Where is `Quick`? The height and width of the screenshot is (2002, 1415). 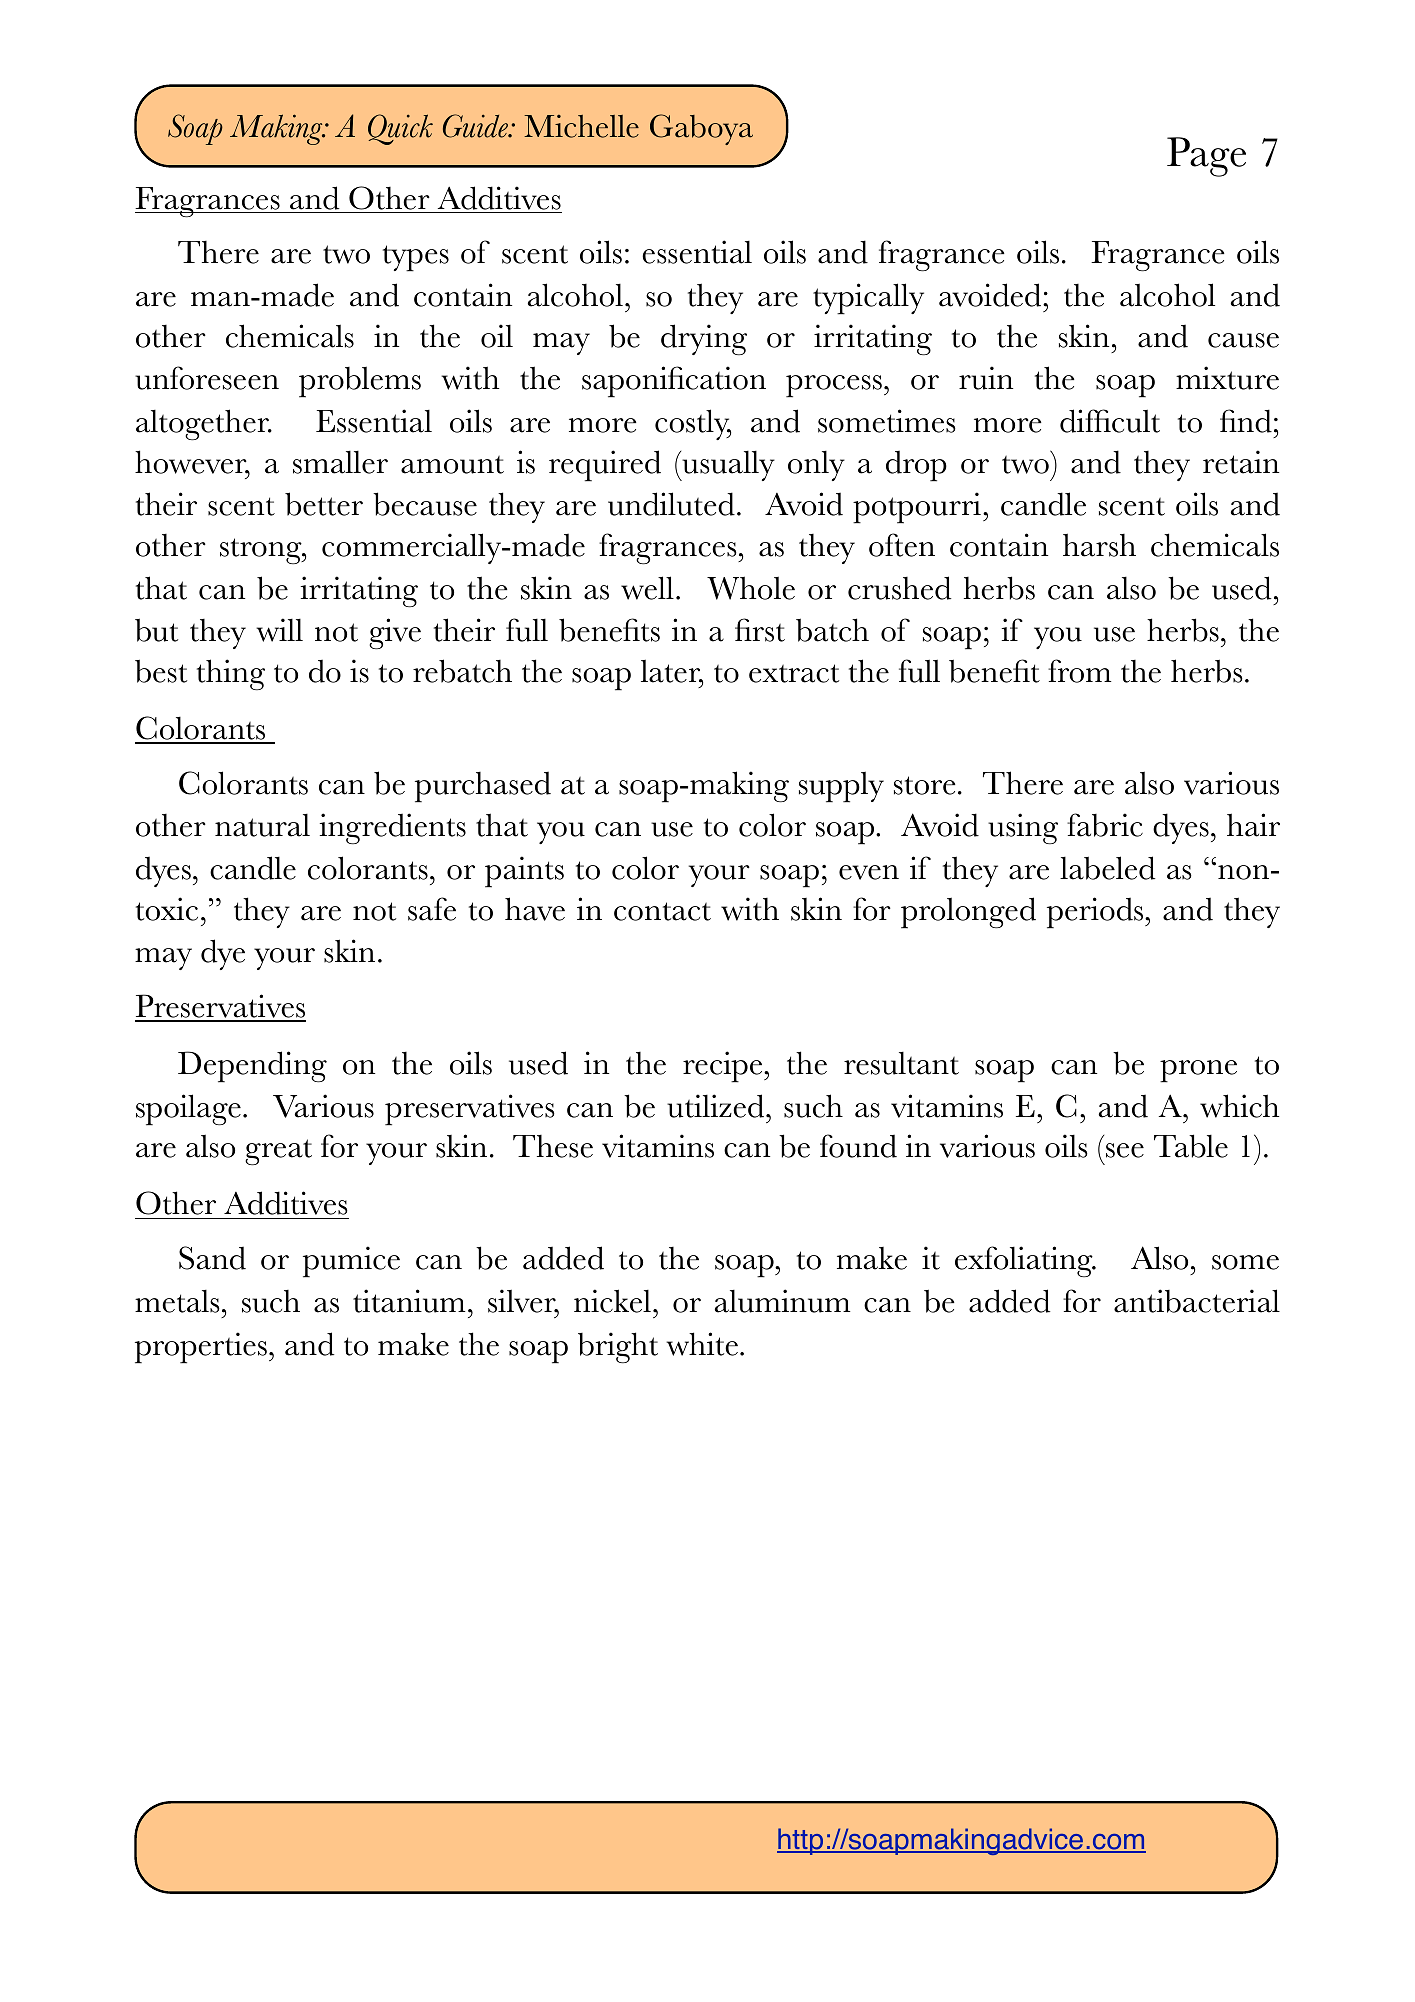 Quick is located at coordinates (400, 129).
